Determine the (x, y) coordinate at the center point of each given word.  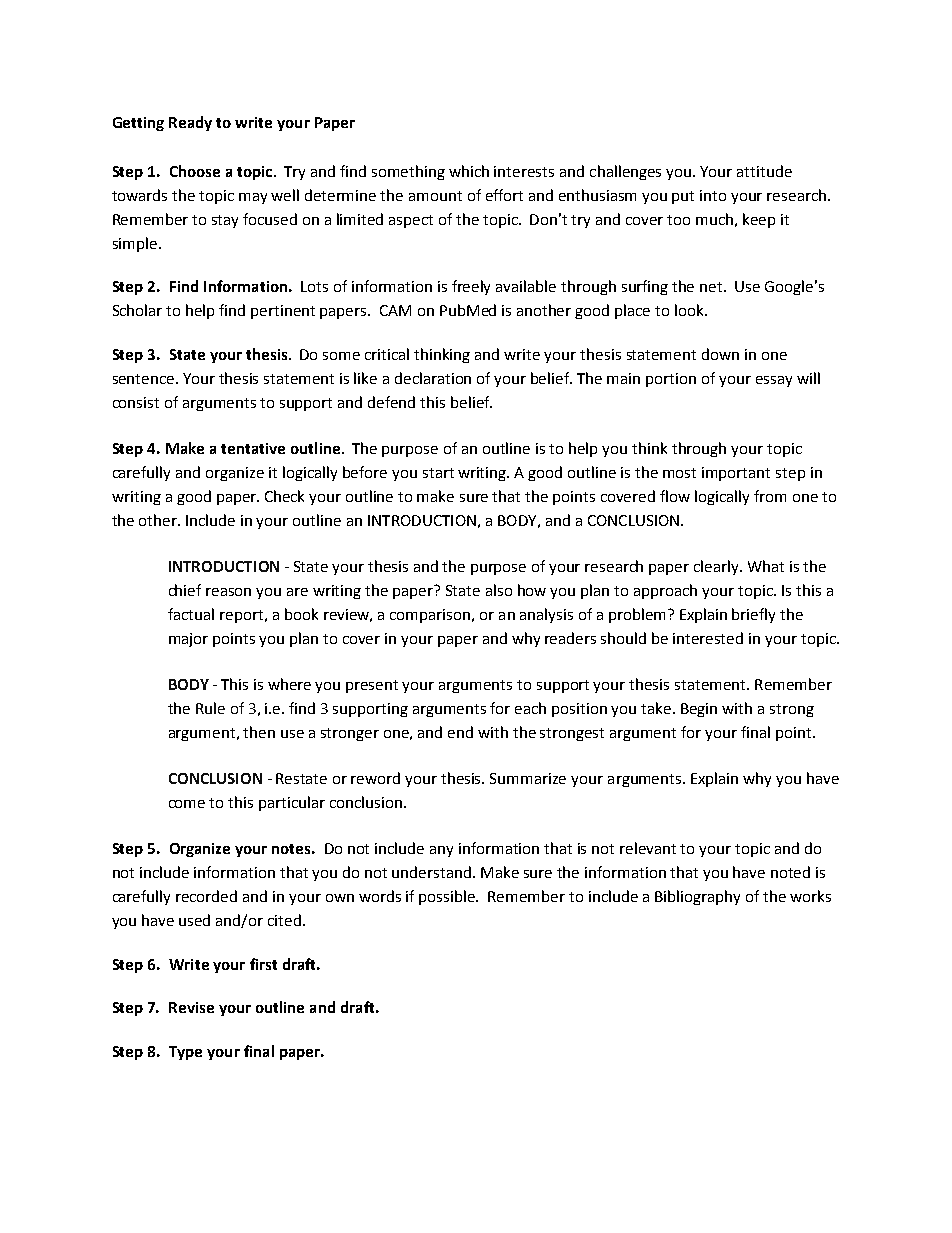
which (469, 171)
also (499, 590)
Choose (195, 171)
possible (448, 897)
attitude (764, 171)
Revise (191, 1007)
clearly (717, 567)
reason (228, 592)
